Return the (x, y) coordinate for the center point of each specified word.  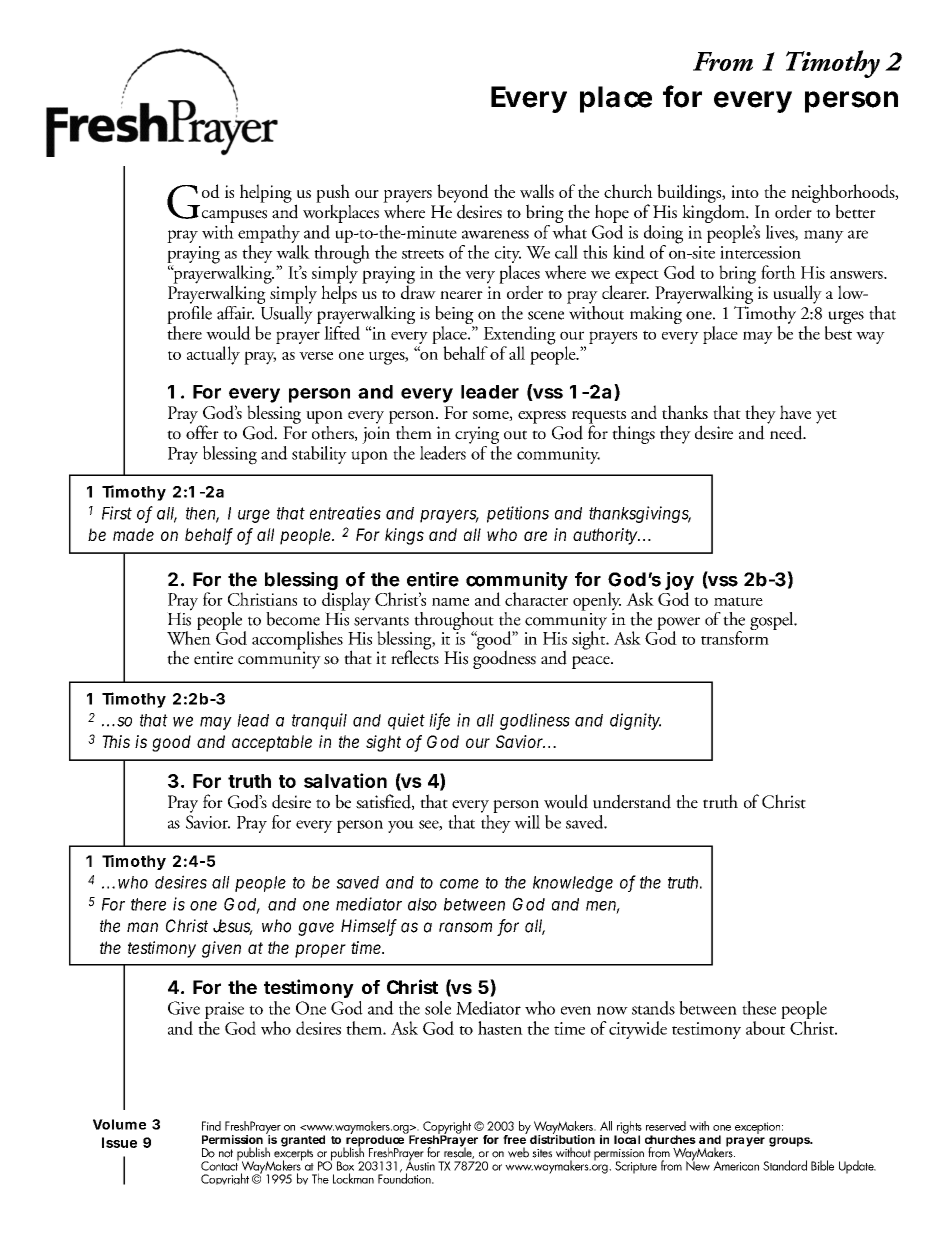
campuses (234, 216)
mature (738, 601)
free (515, 1138)
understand (632, 801)
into (745, 191)
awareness (495, 234)
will (527, 822)
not (226, 1153)
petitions (518, 514)
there (148, 904)
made (133, 534)
